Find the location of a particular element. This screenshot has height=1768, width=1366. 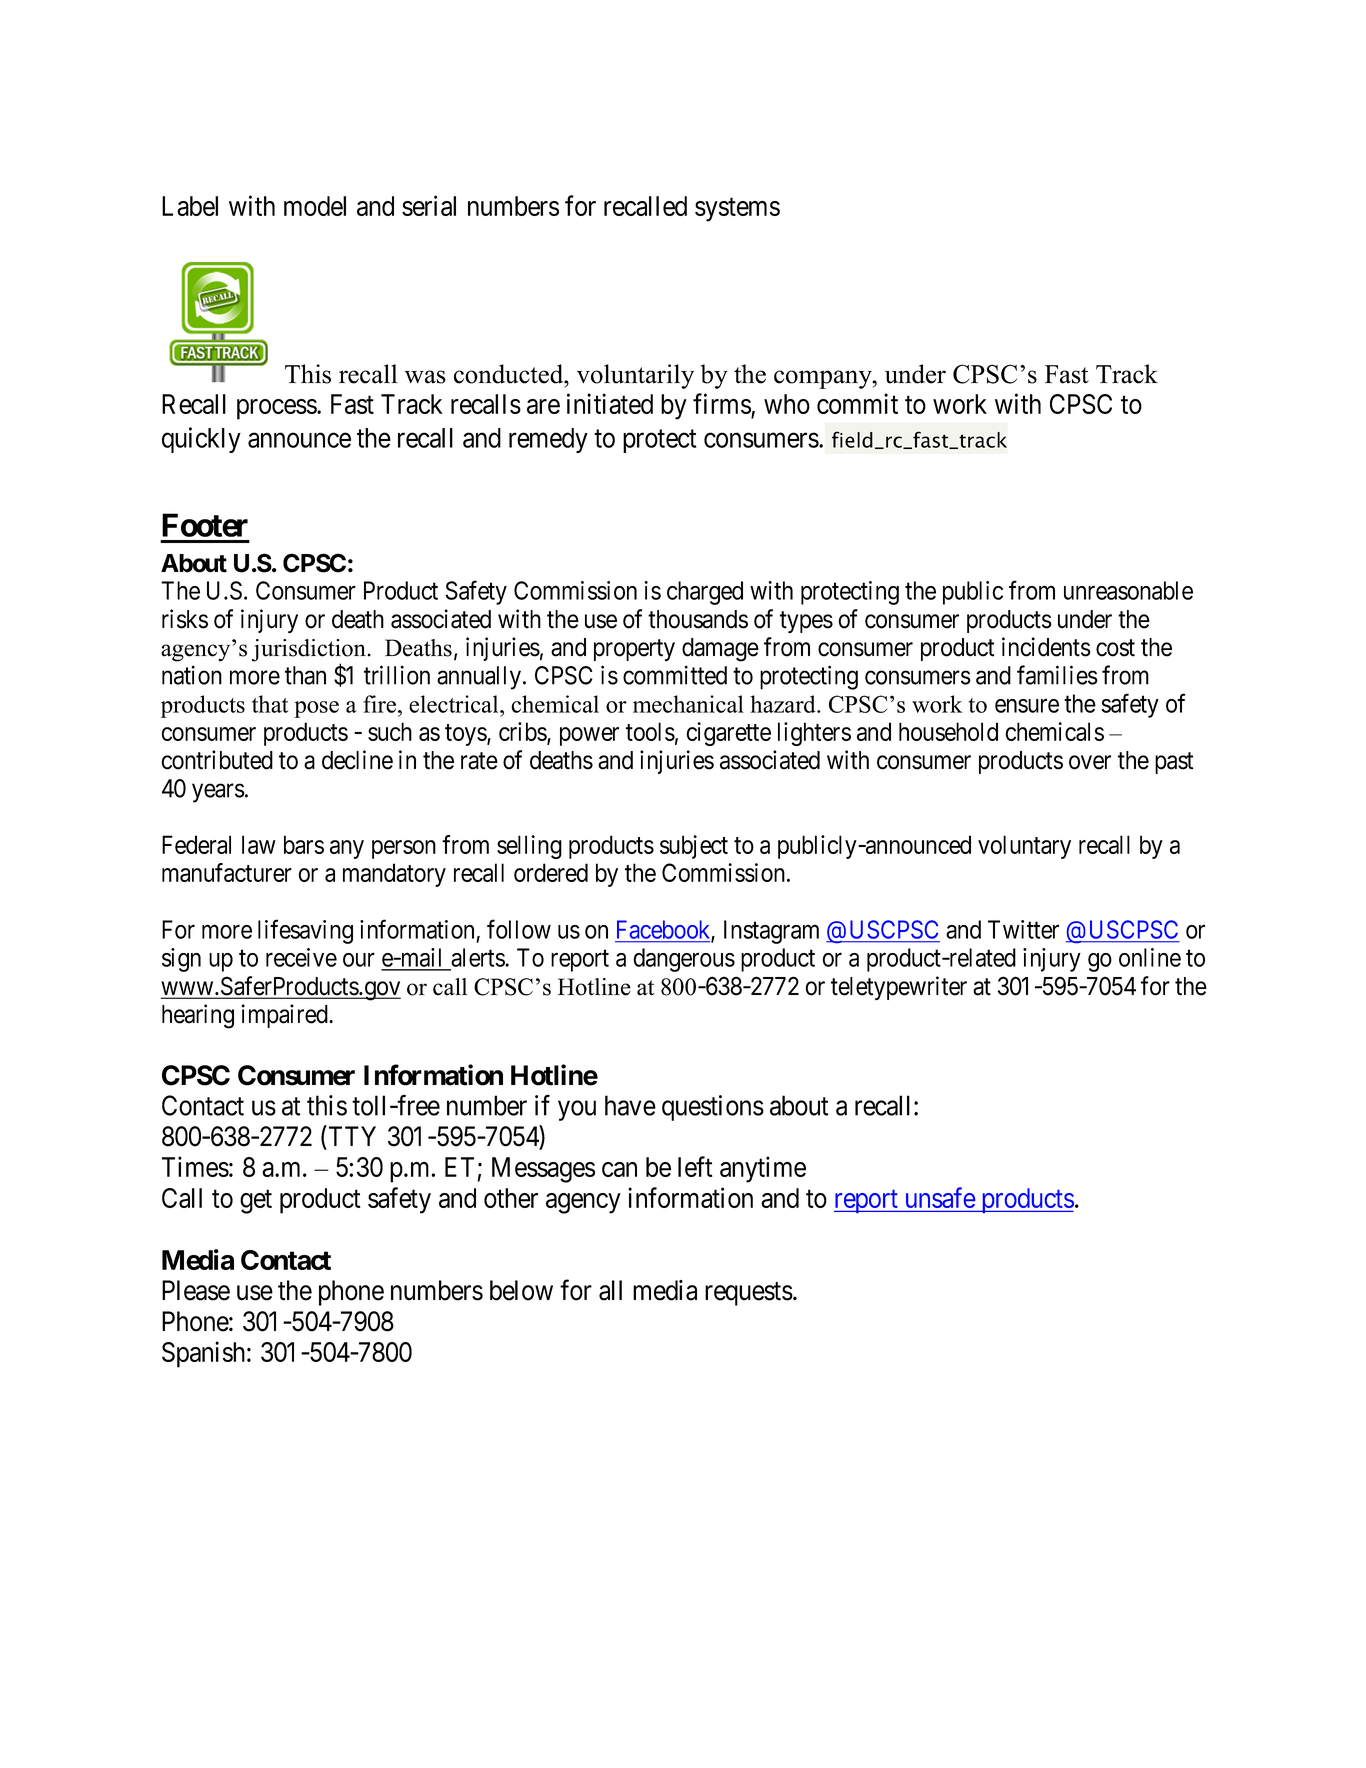

over is located at coordinates (1090, 762).
